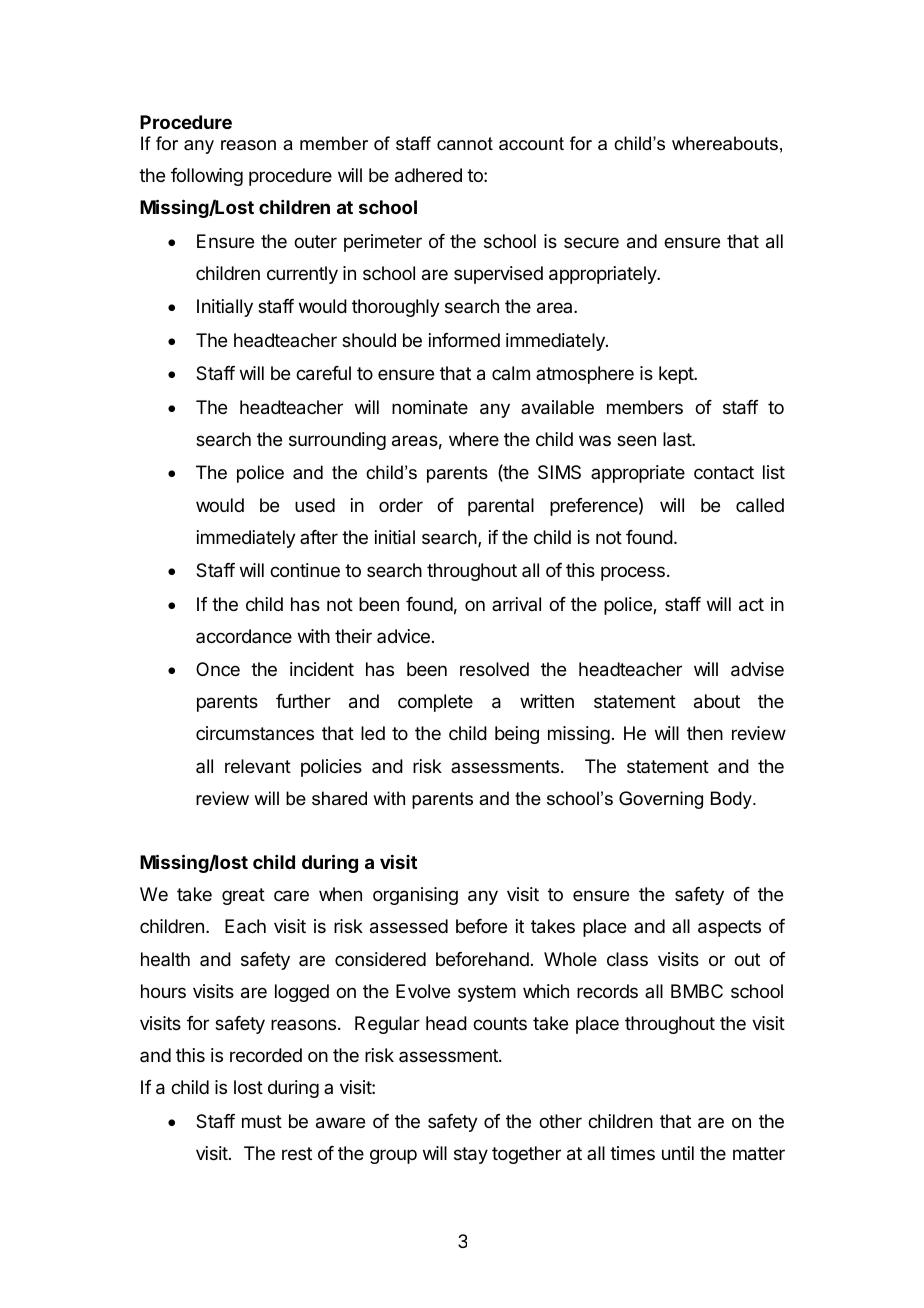 The width and height of the image is (924, 1308). What do you see at coordinates (757, 669) in the image?
I see `advise` at bounding box center [757, 669].
